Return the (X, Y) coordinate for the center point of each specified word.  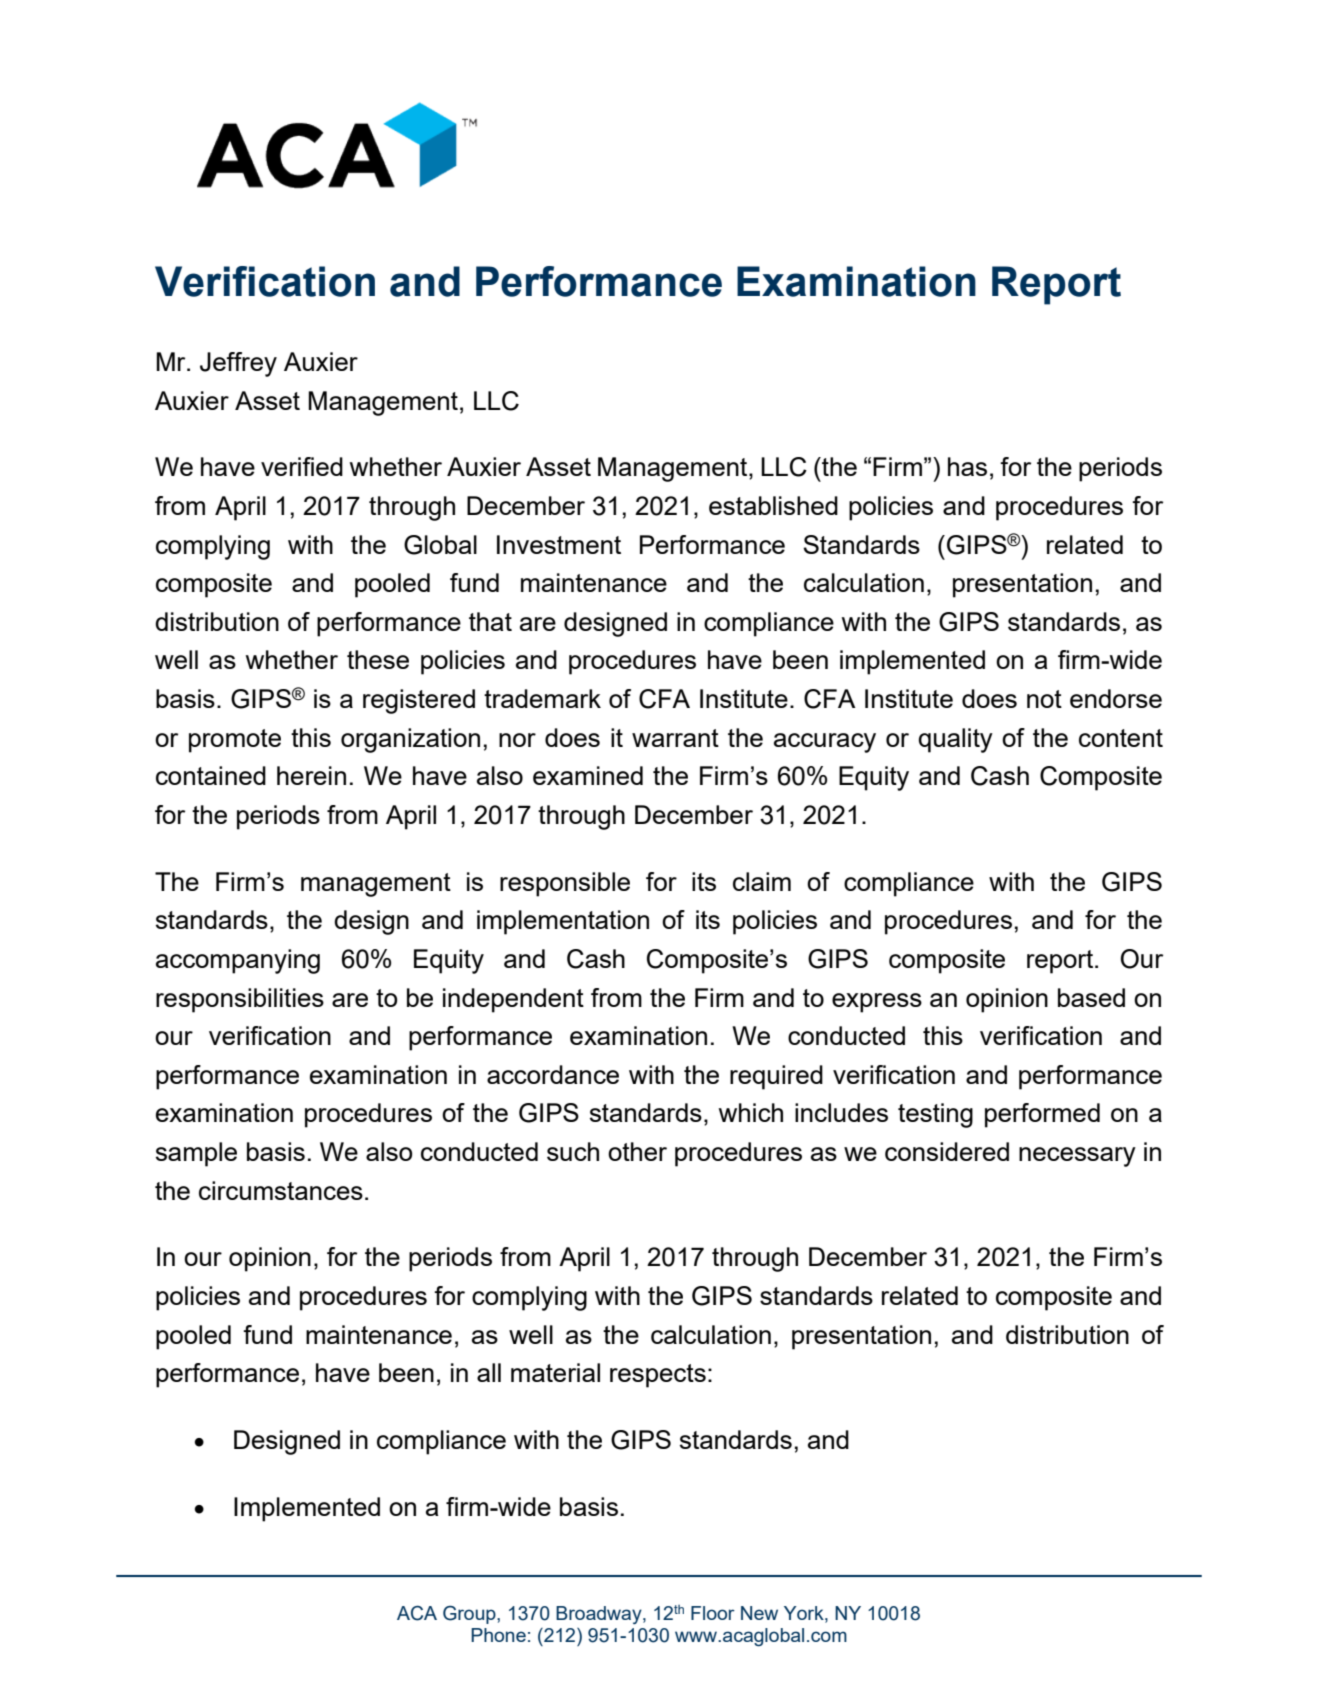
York (805, 1613)
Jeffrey (238, 364)
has (967, 466)
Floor (713, 1613)
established (773, 505)
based (1091, 997)
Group (470, 1614)
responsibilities (240, 1000)
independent (513, 1000)
